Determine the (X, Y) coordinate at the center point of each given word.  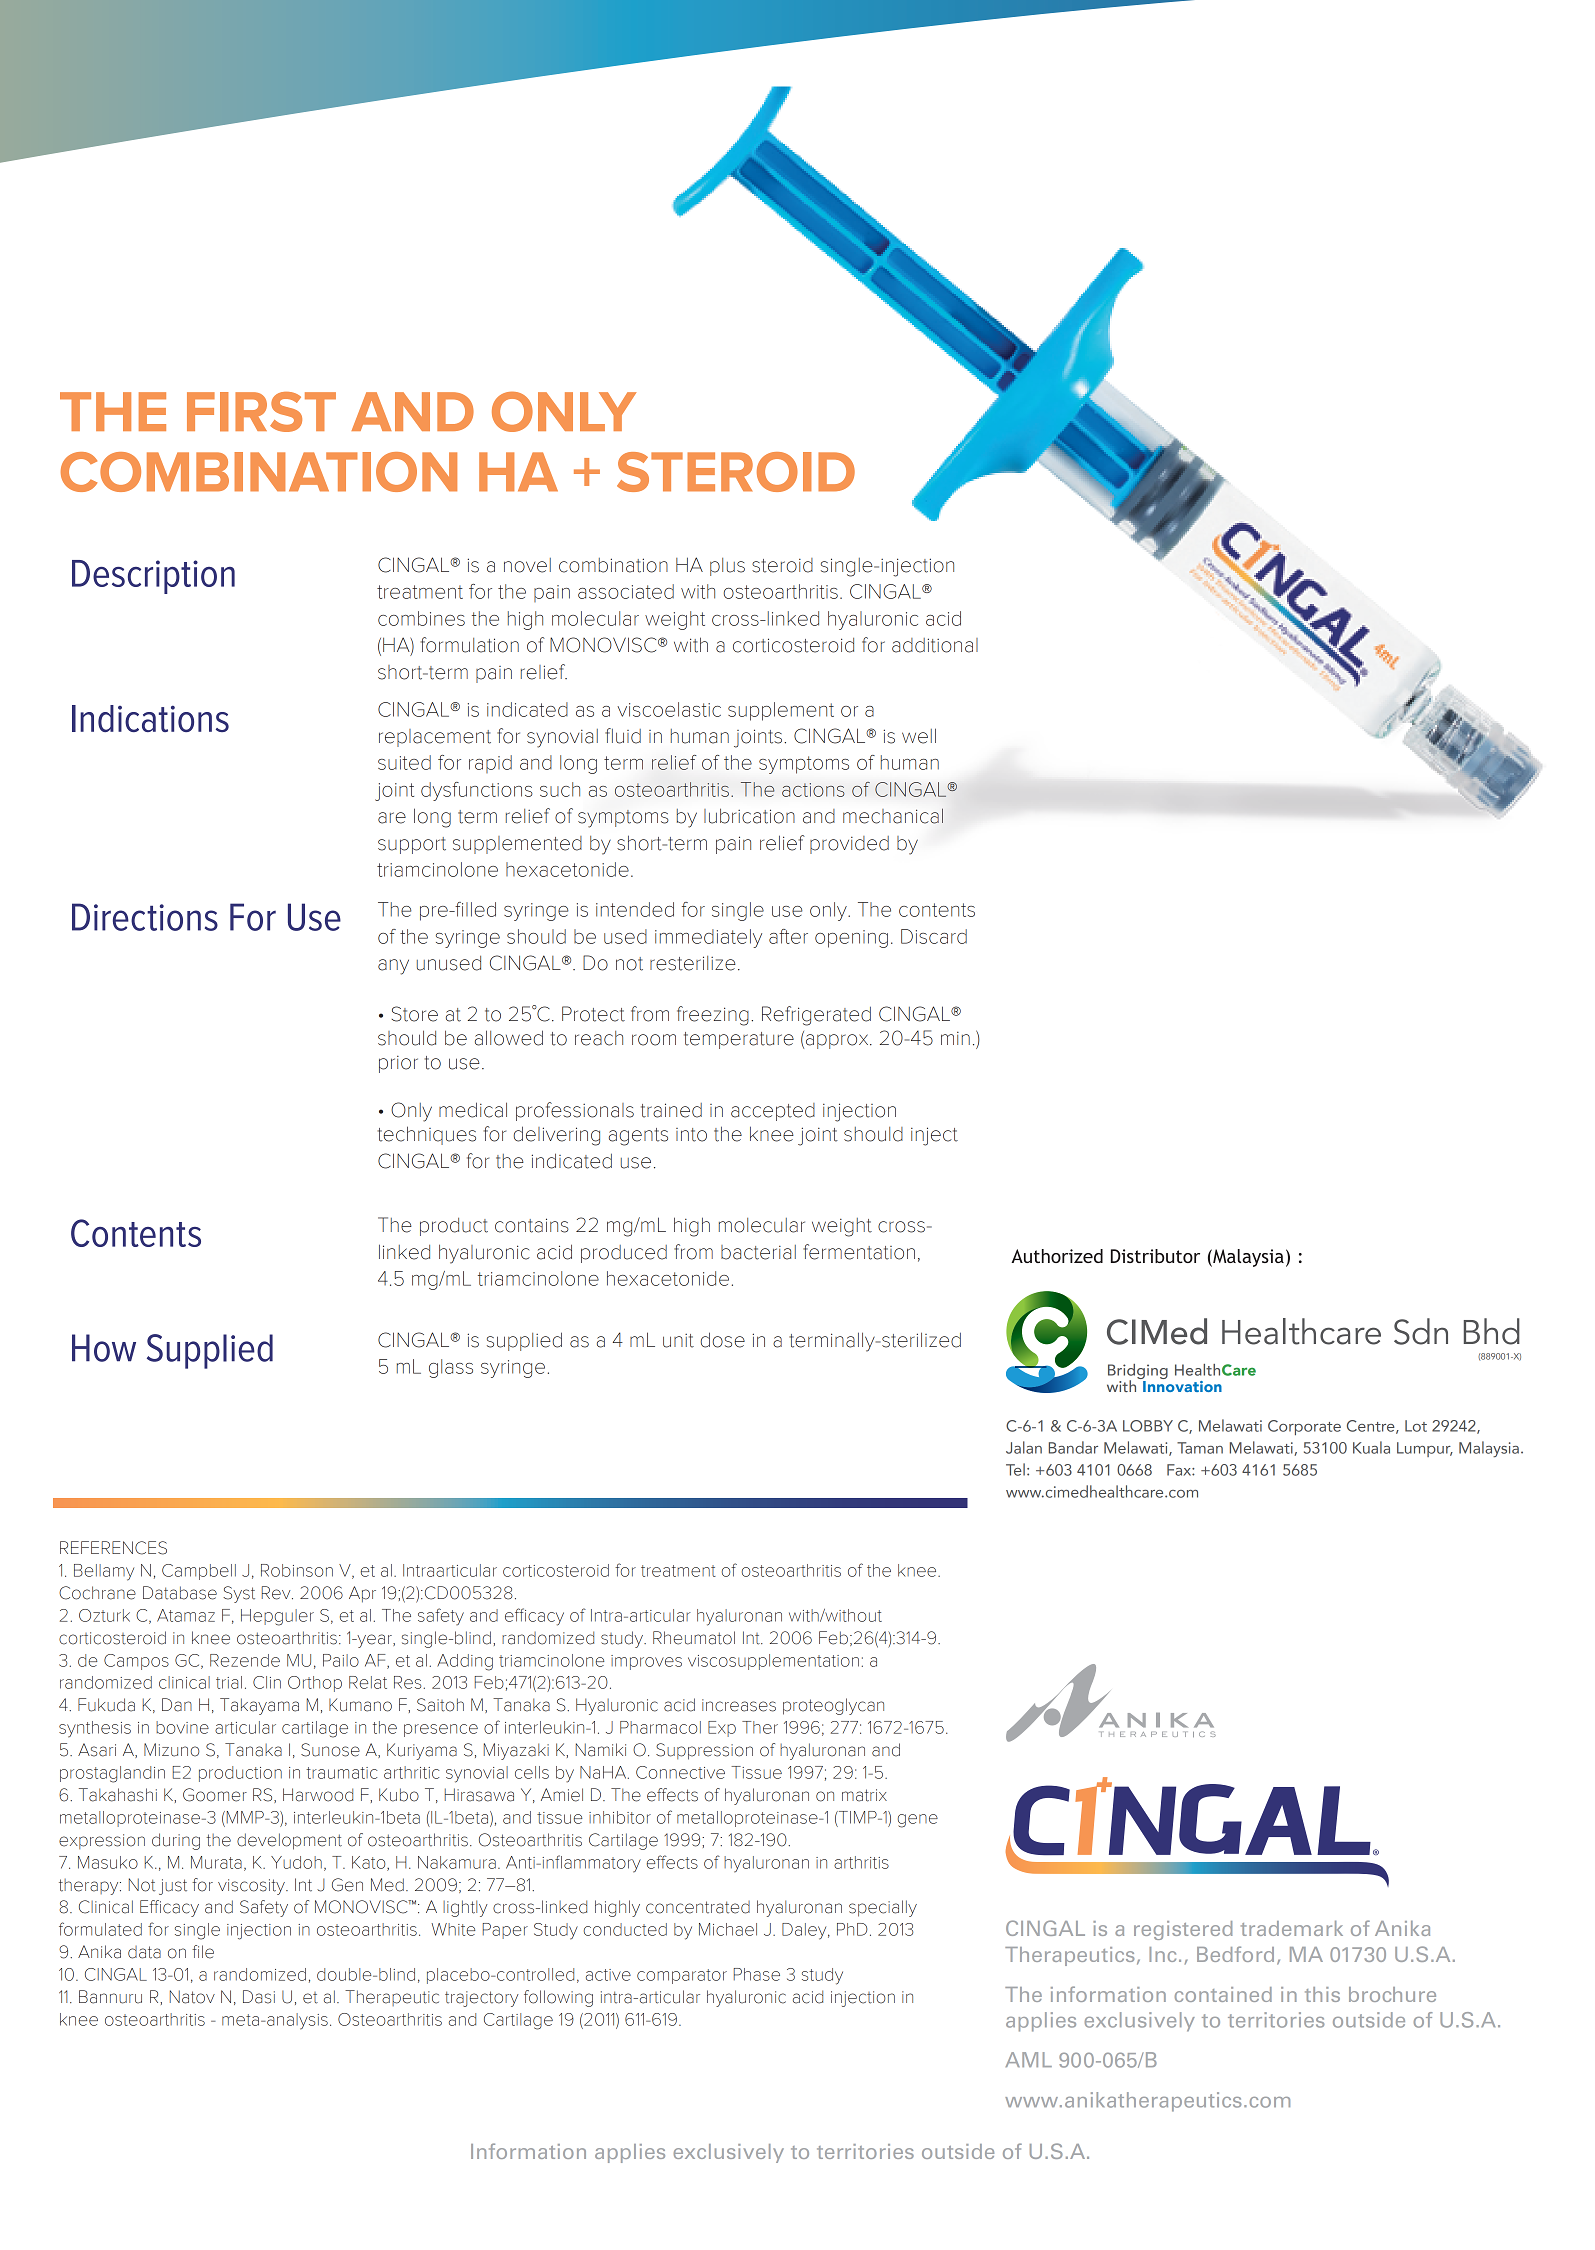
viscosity (252, 1887)
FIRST (261, 412)
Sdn (1421, 1331)
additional (935, 645)
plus (727, 567)
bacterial (758, 1252)
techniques (426, 1135)
